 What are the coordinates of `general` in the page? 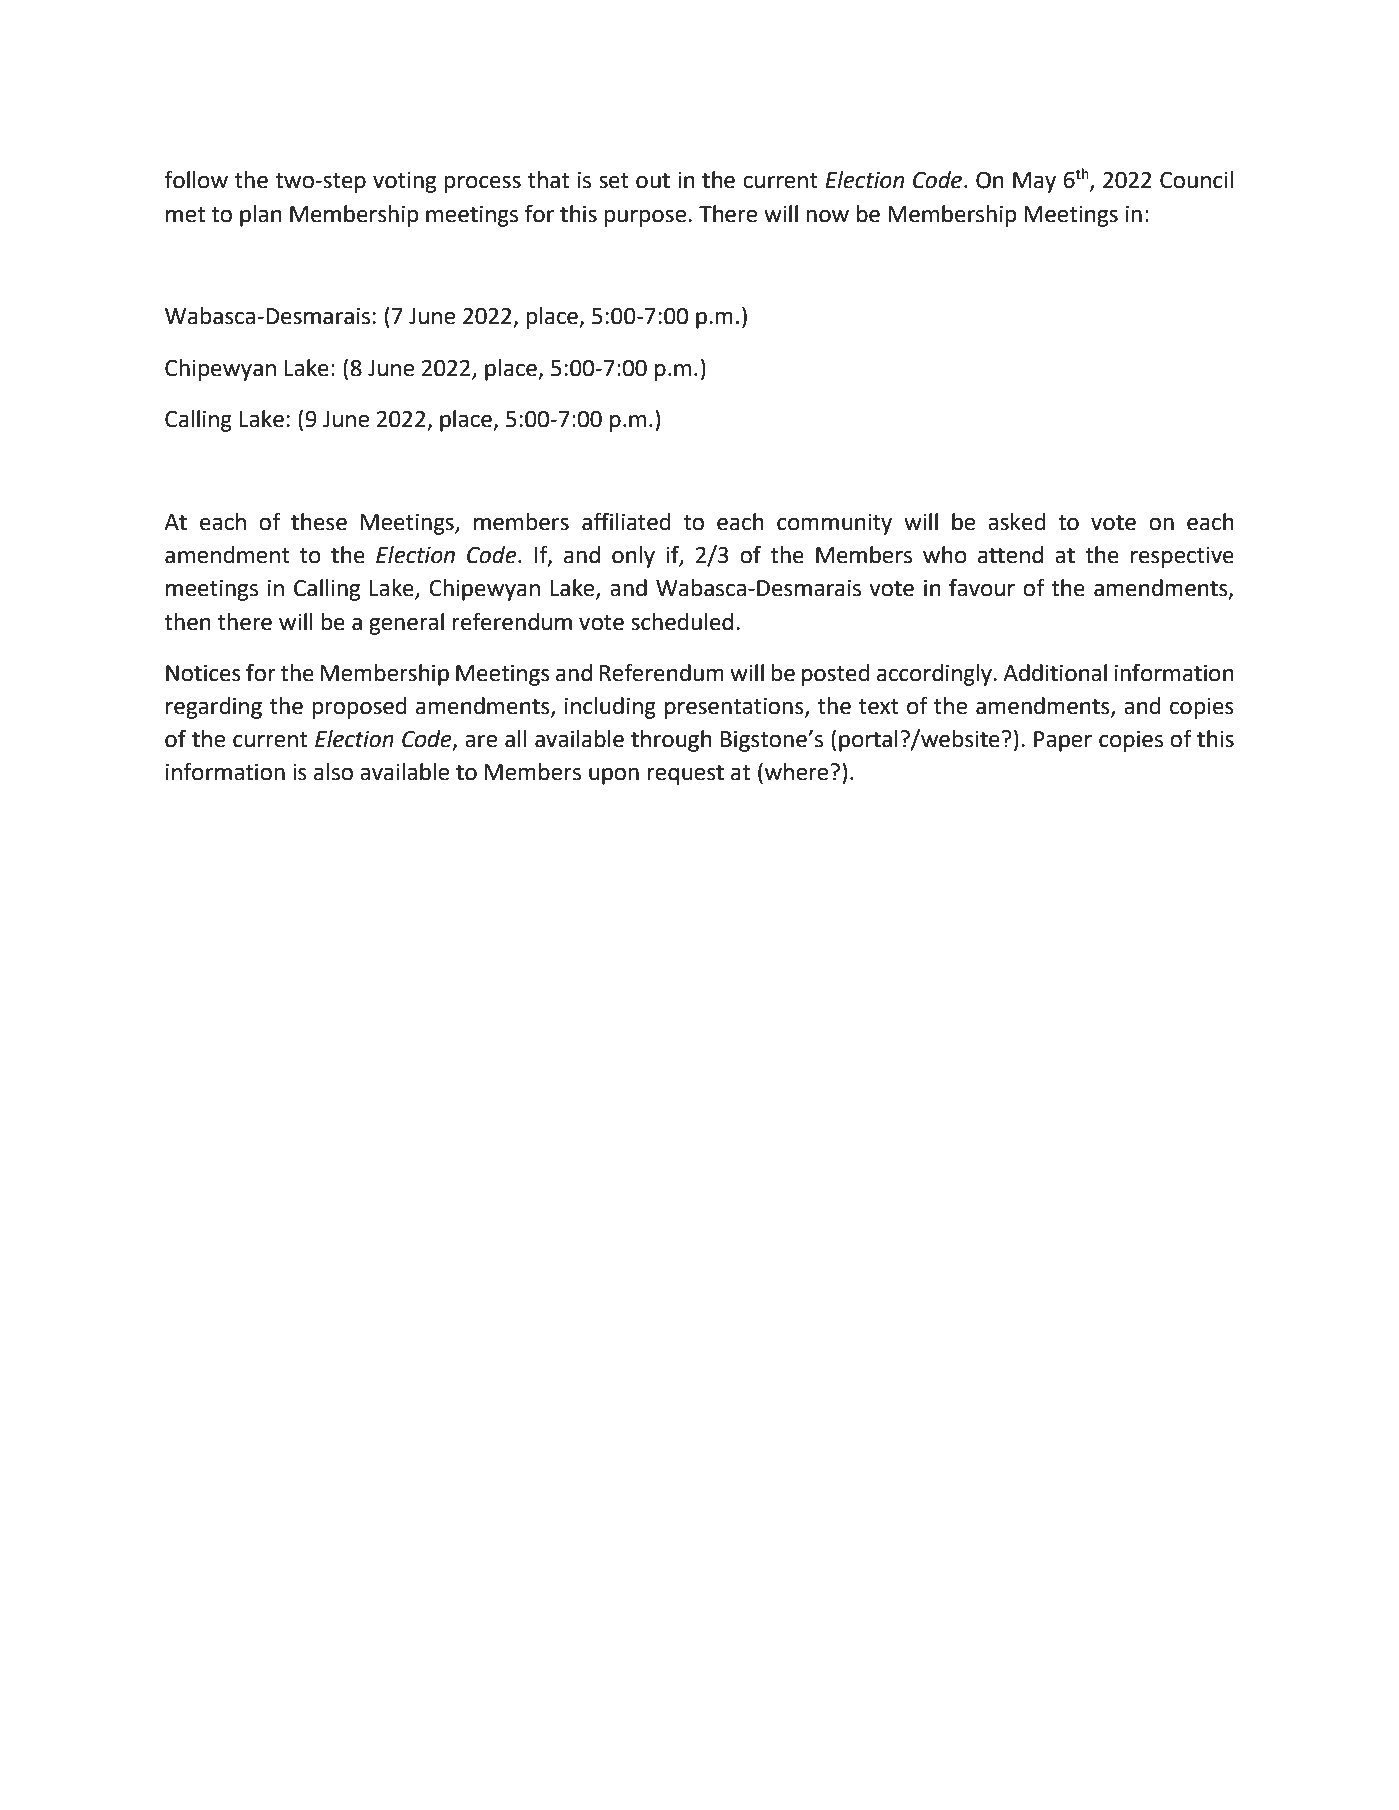 It's located at (406, 624).
